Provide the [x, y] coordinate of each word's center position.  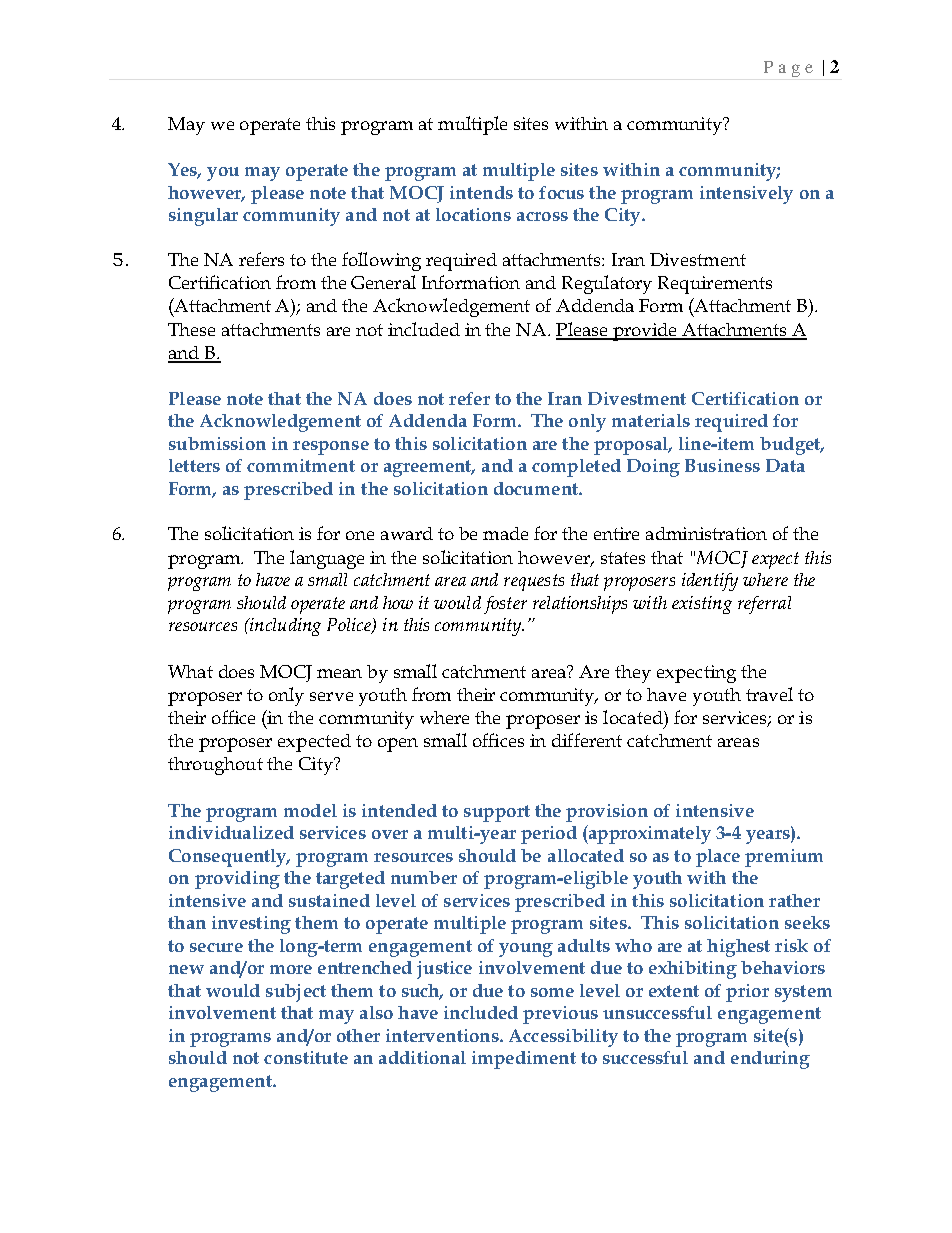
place [718, 858]
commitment [301, 465]
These [191, 329]
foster [505, 605]
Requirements [715, 285]
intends [481, 192]
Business [722, 465]
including [284, 627]
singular [203, 217]
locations [473, 214]
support [497, 813]
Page [788, 69]
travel [769, 694]
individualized [231, 832]
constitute [306, 1057]
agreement [429, 468]
